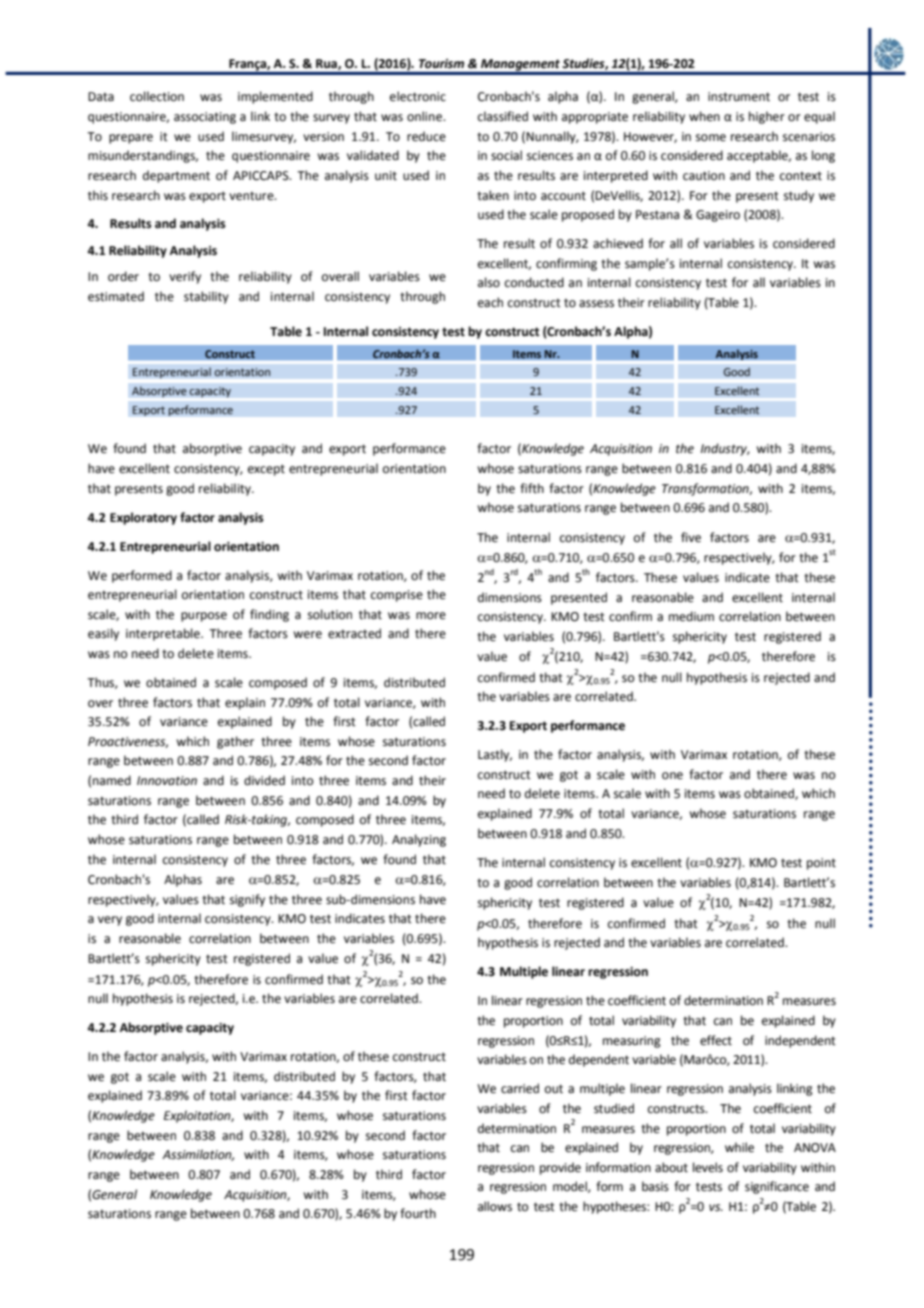  What do you see at coordinates (167, 781) in the screenshot?
I see `Innovation` at bounding box center [167, 781].
